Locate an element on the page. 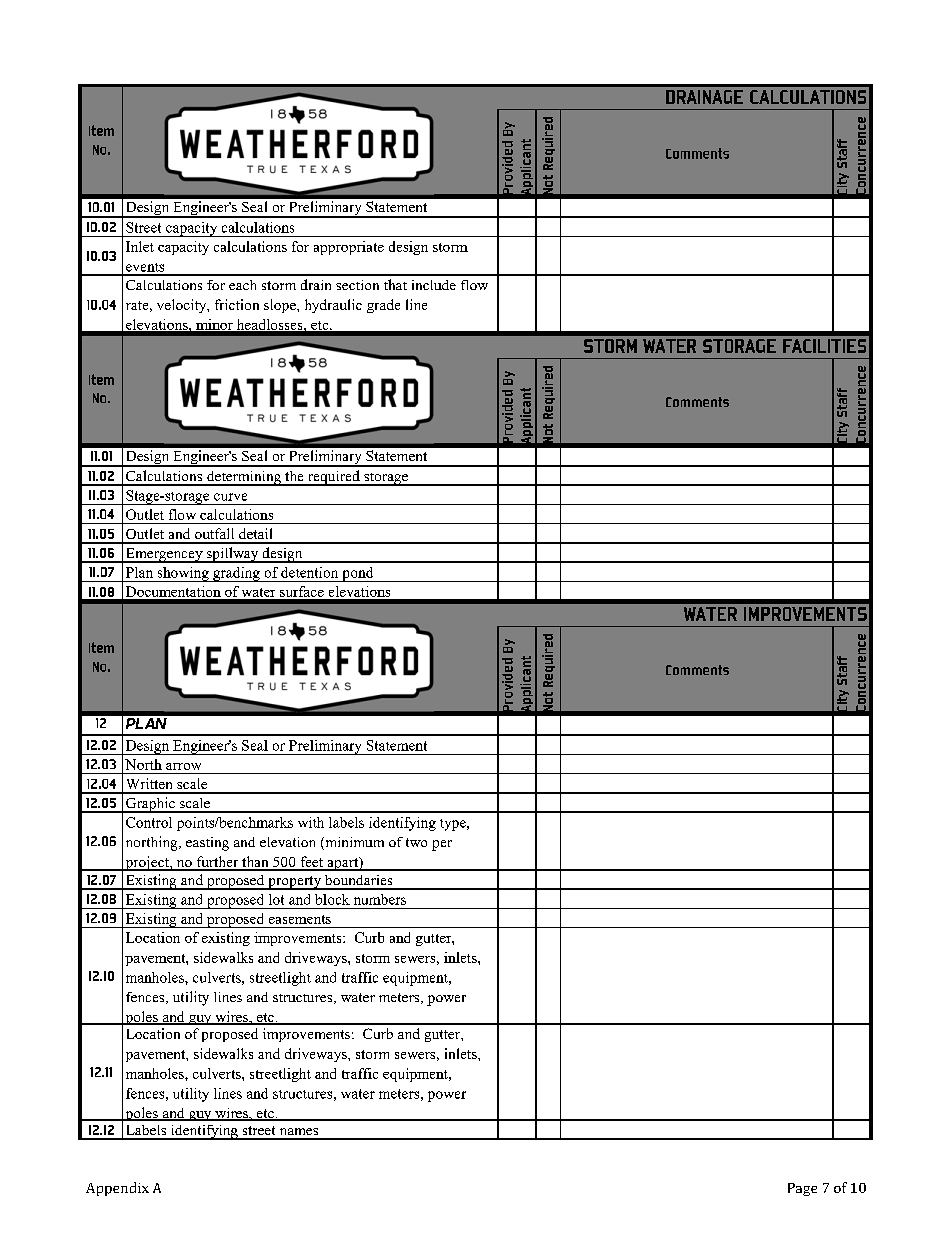 This page has height=1233, width=952. two is located at coordinates (416, 842).
